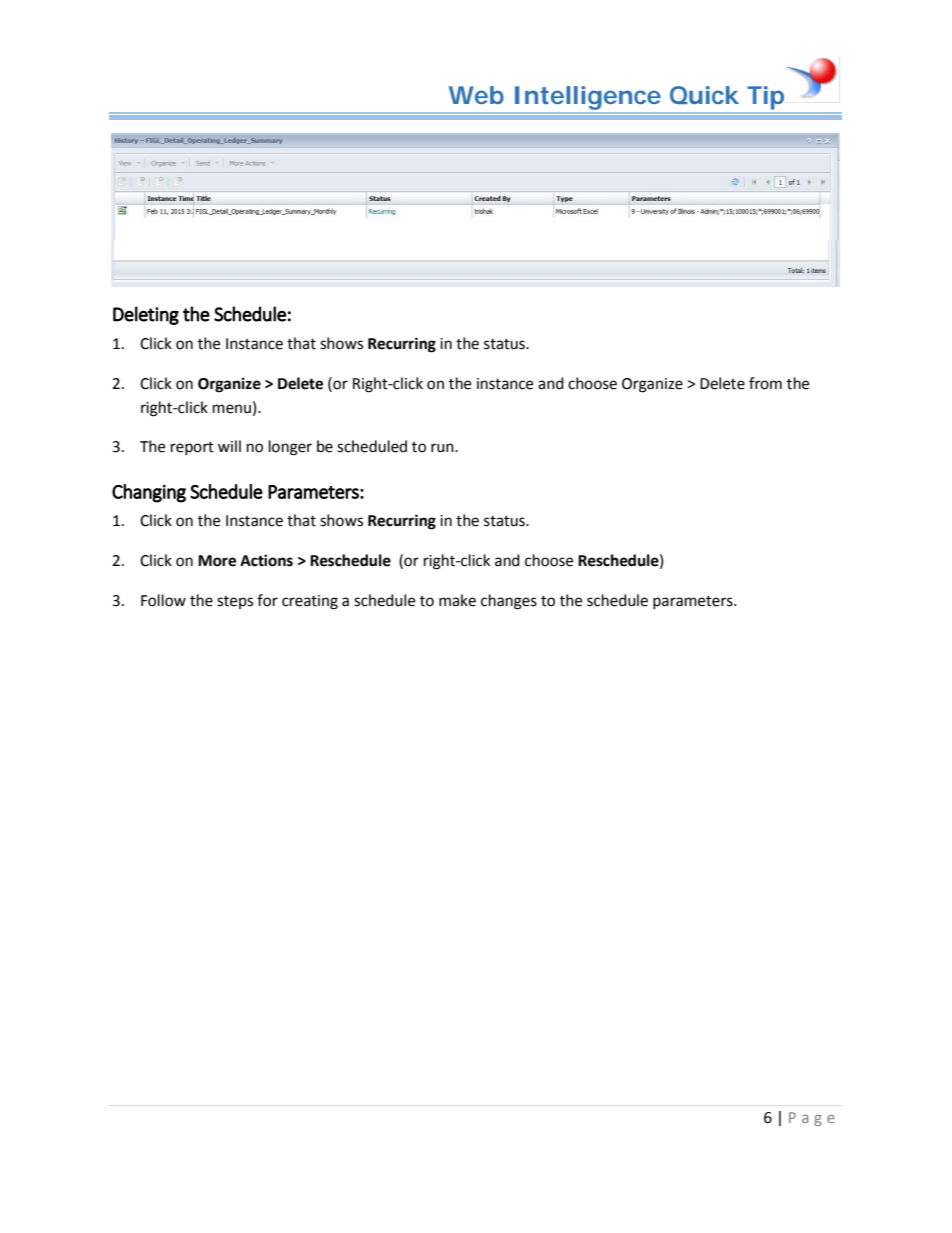  What do you see at coordinates (704, 95) in the screenshot?
I see `Quick` at bounding box center [704, 95].
